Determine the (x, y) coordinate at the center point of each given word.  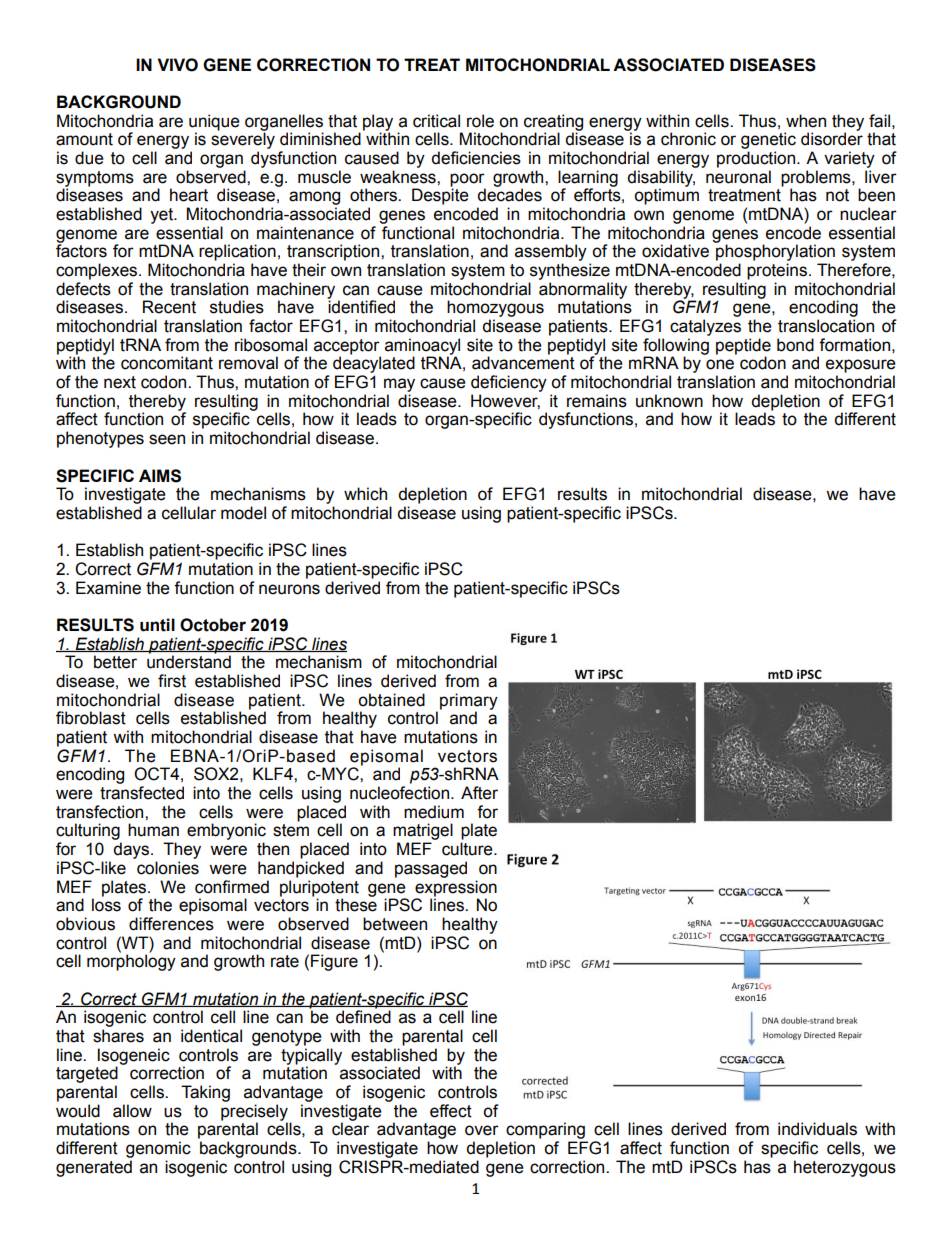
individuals (817, 1129)
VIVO (178, 65)
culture (468, 849)
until (157, 625)
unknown (669, 401)
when (806, 121)
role (480, 121)
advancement (523, 363)
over (482, 1130)
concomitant (167, 363)
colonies (168, 868)
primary (469, 702)
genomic (158, 1149)
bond (795, 345)
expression (456, 888)
